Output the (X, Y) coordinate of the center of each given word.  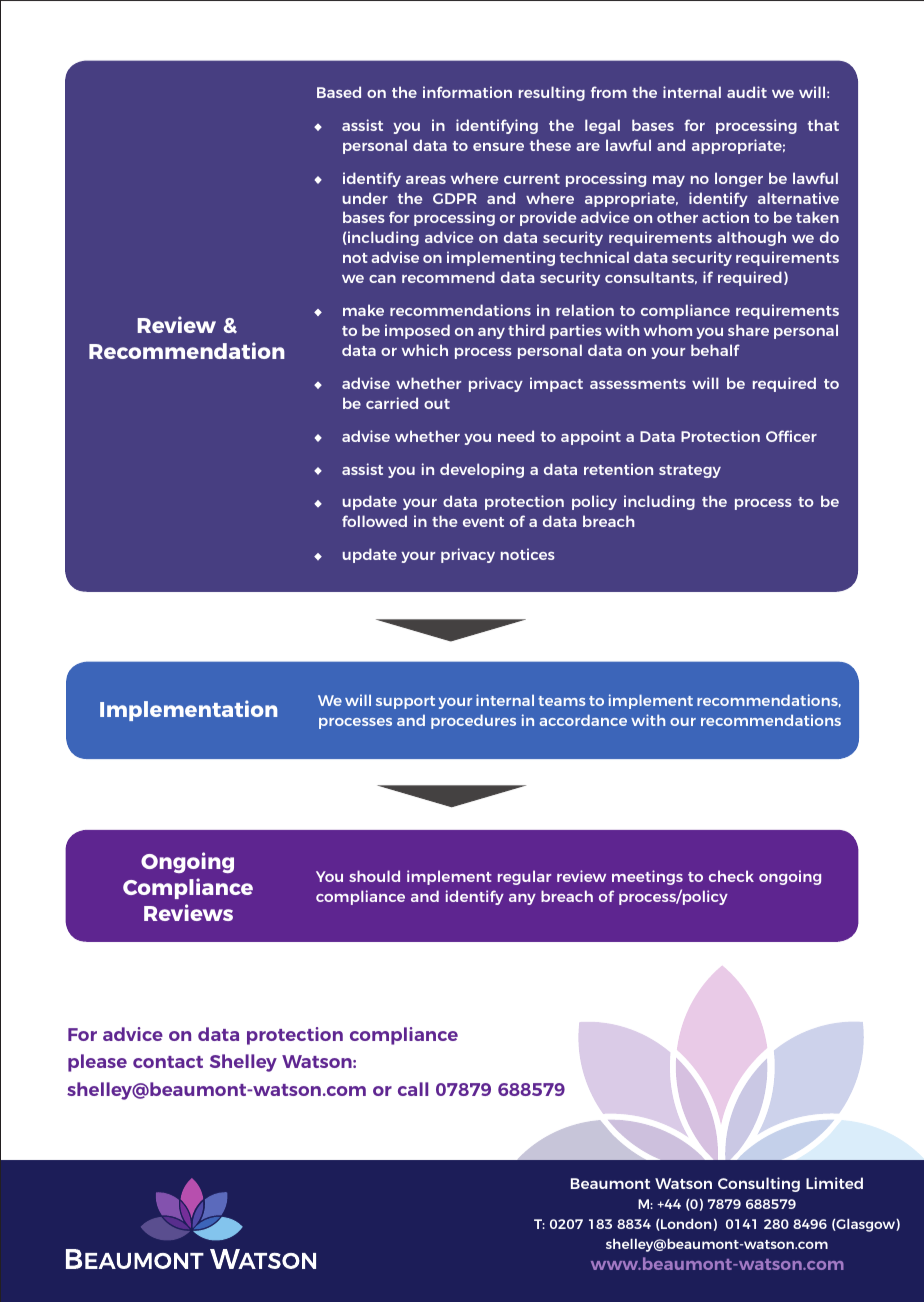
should (374, 876)
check (731, 876)
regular (524, 877)
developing (482, 470)
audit (747, 92)
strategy (690, 471)
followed (374, 521)
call (413, 1089)
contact (168, 1062)
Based (339, 92)
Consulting (759, 1184)
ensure (498, 147)
